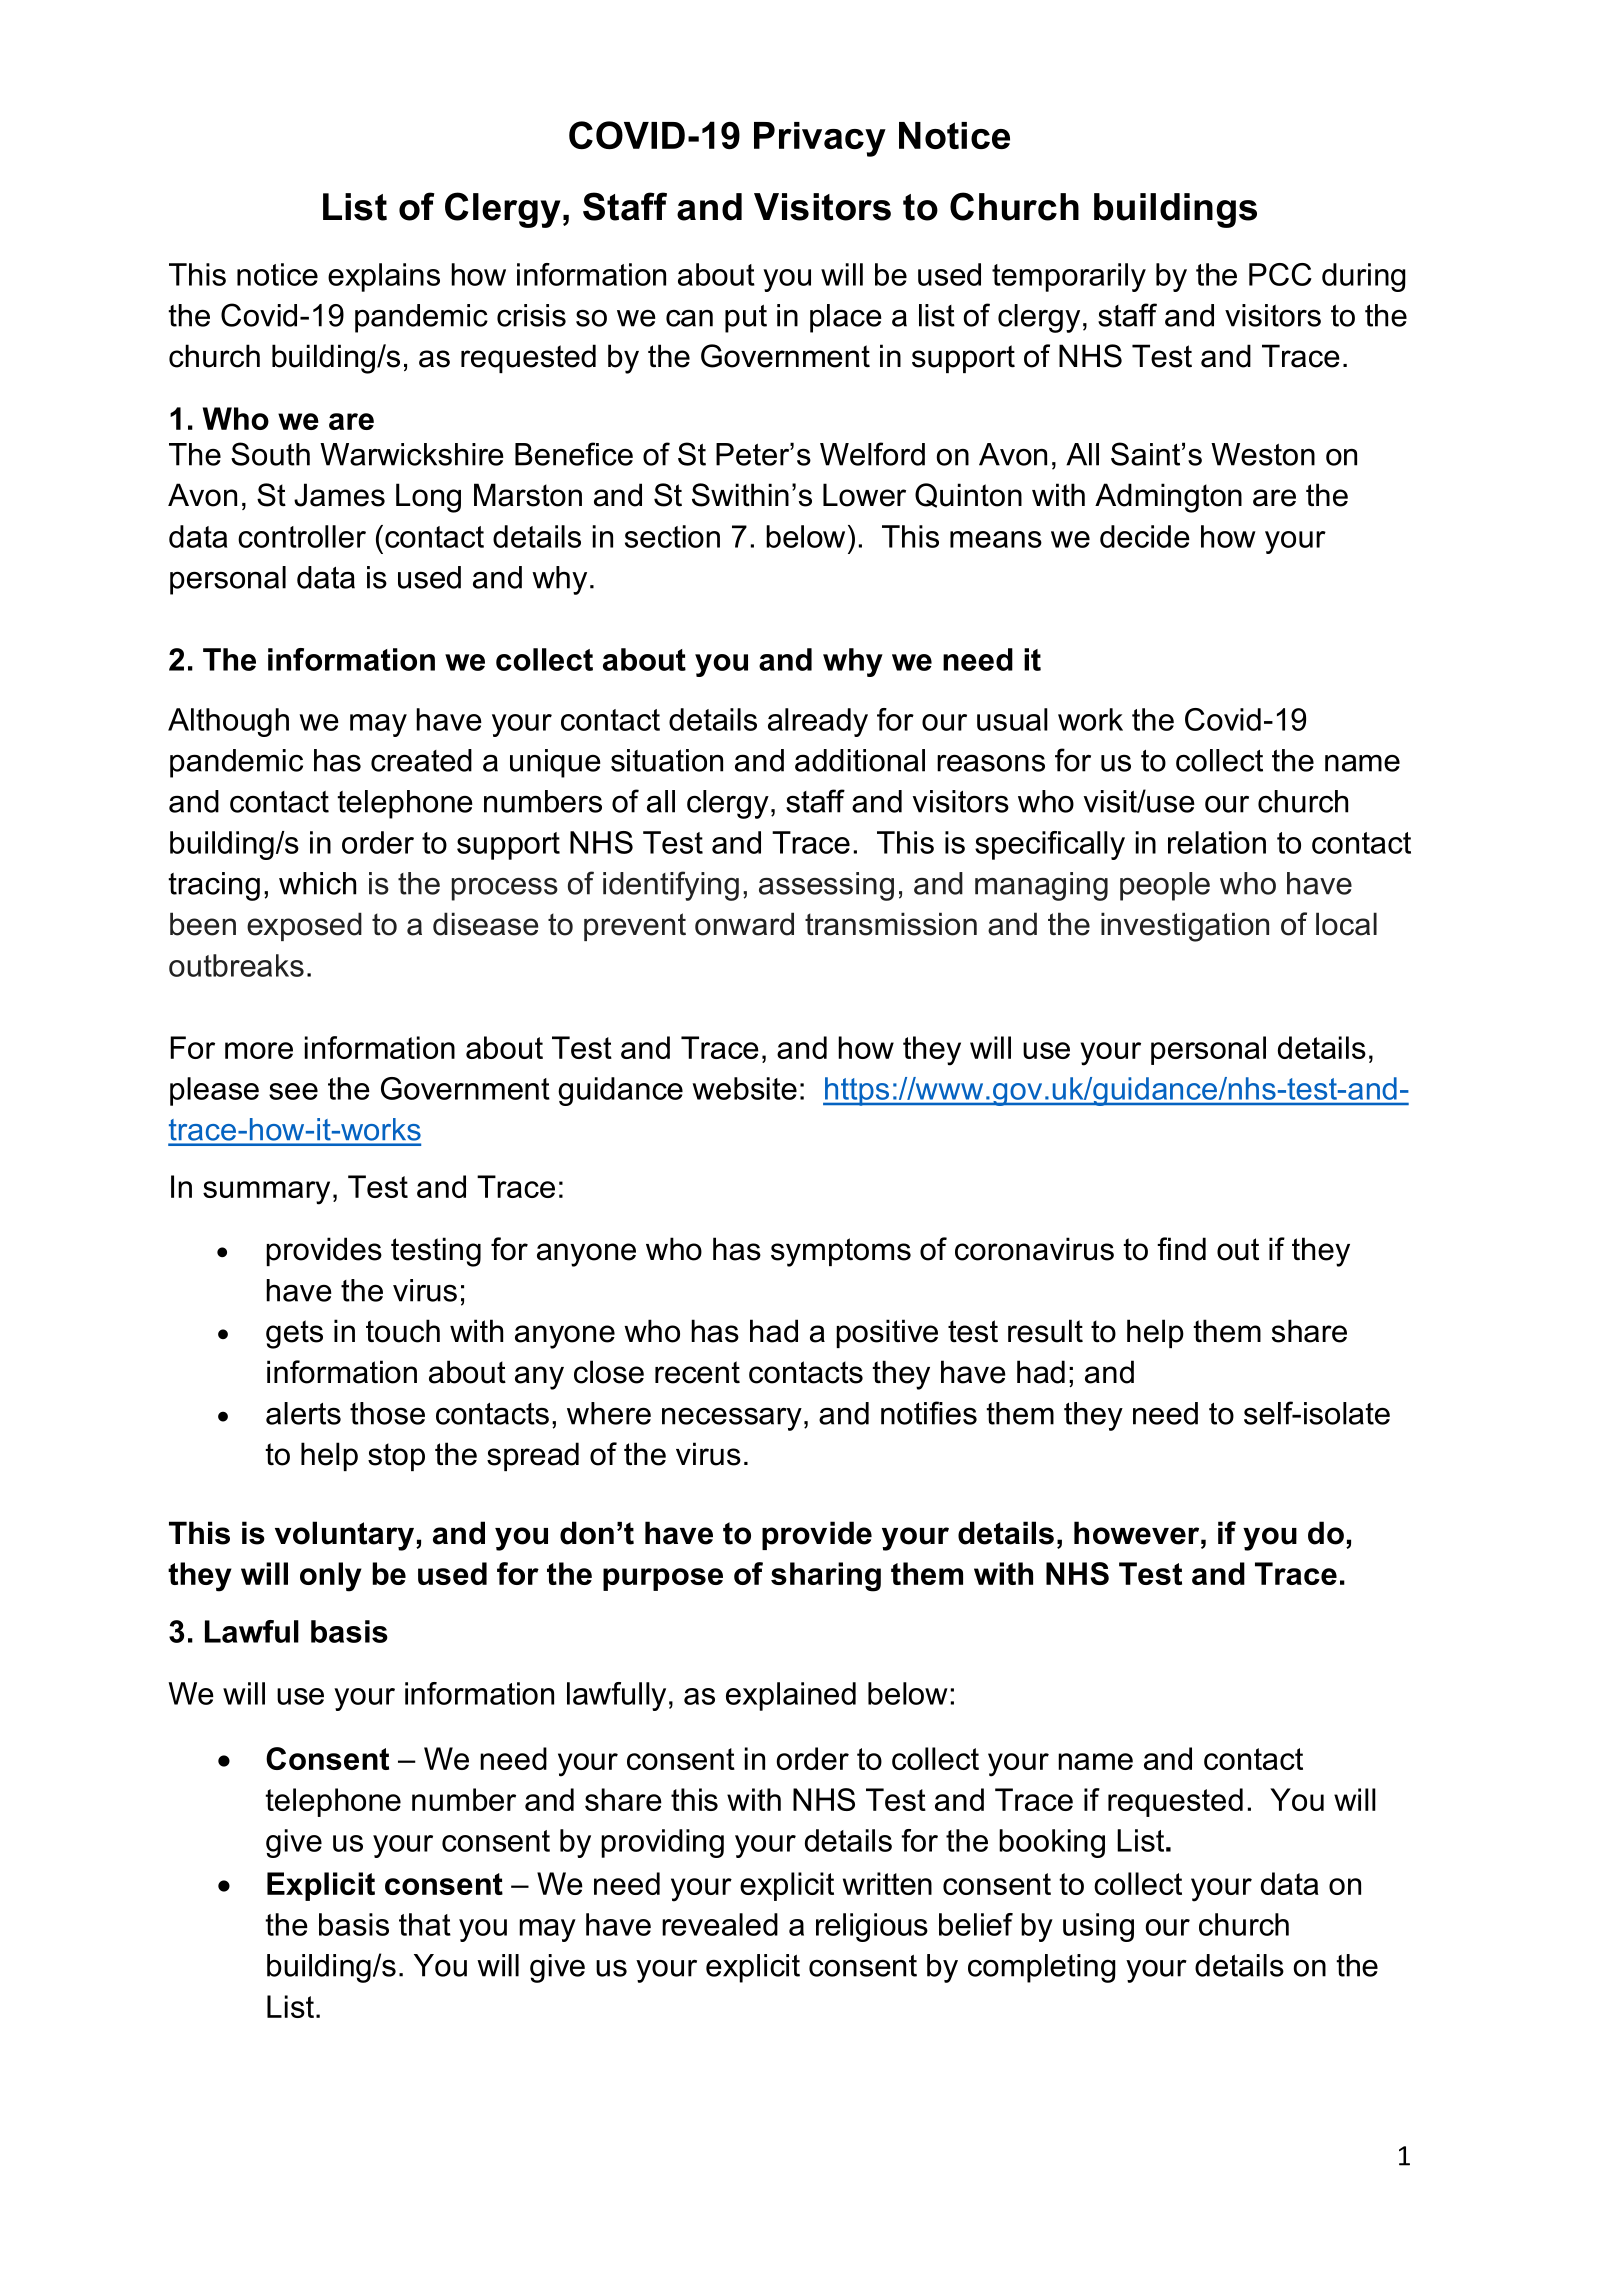 The width and height of the screenshot is (1605, 2270). I want to click on already, so click(818, 722).
